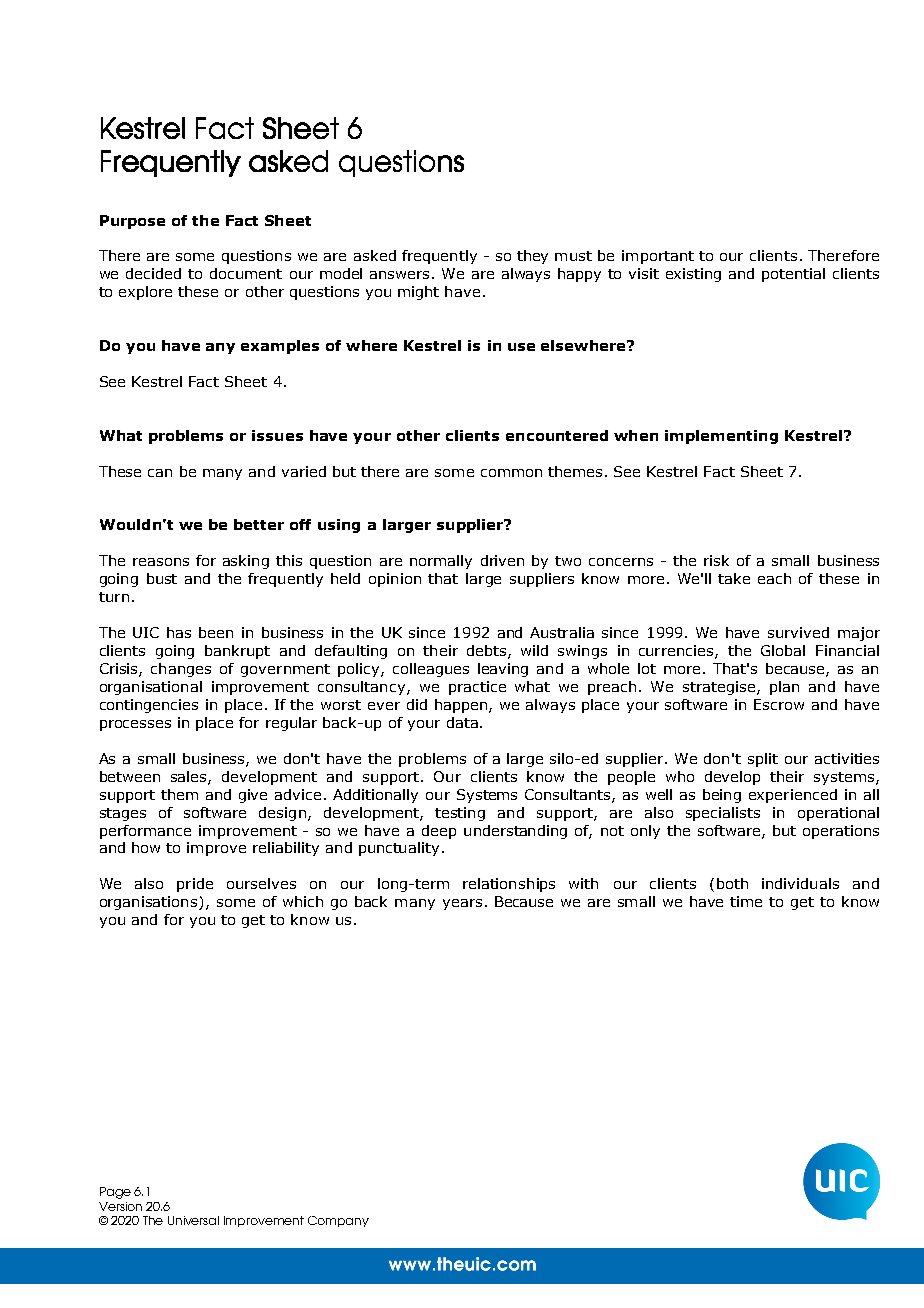 Image resolution: width=924 pixels, height=1308 pixels. I want to click on Universal, so click(193, 1220).
